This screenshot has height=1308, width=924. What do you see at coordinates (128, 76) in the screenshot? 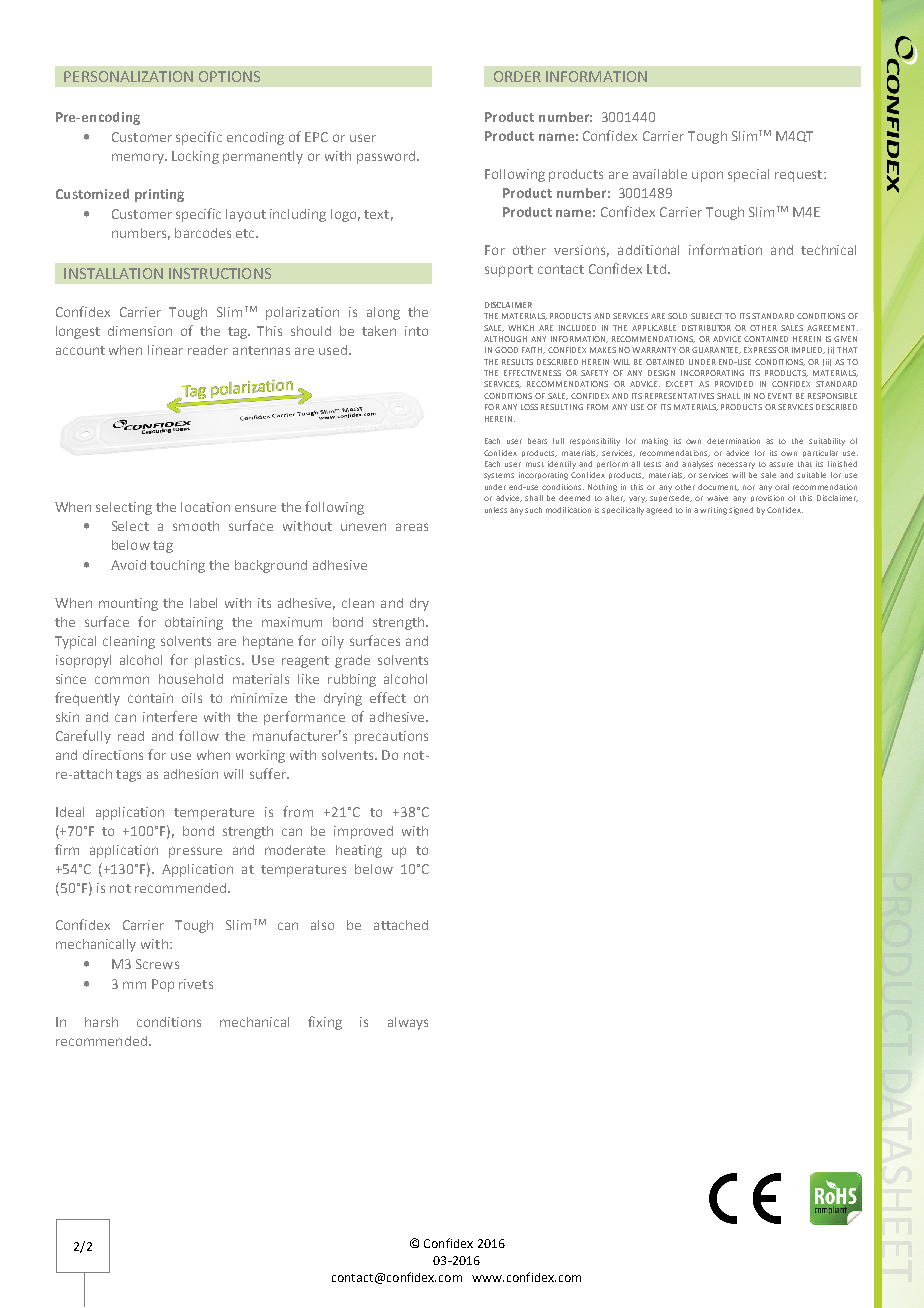
I see `PERSONALIZATION` at bounding box center [128, 76].
